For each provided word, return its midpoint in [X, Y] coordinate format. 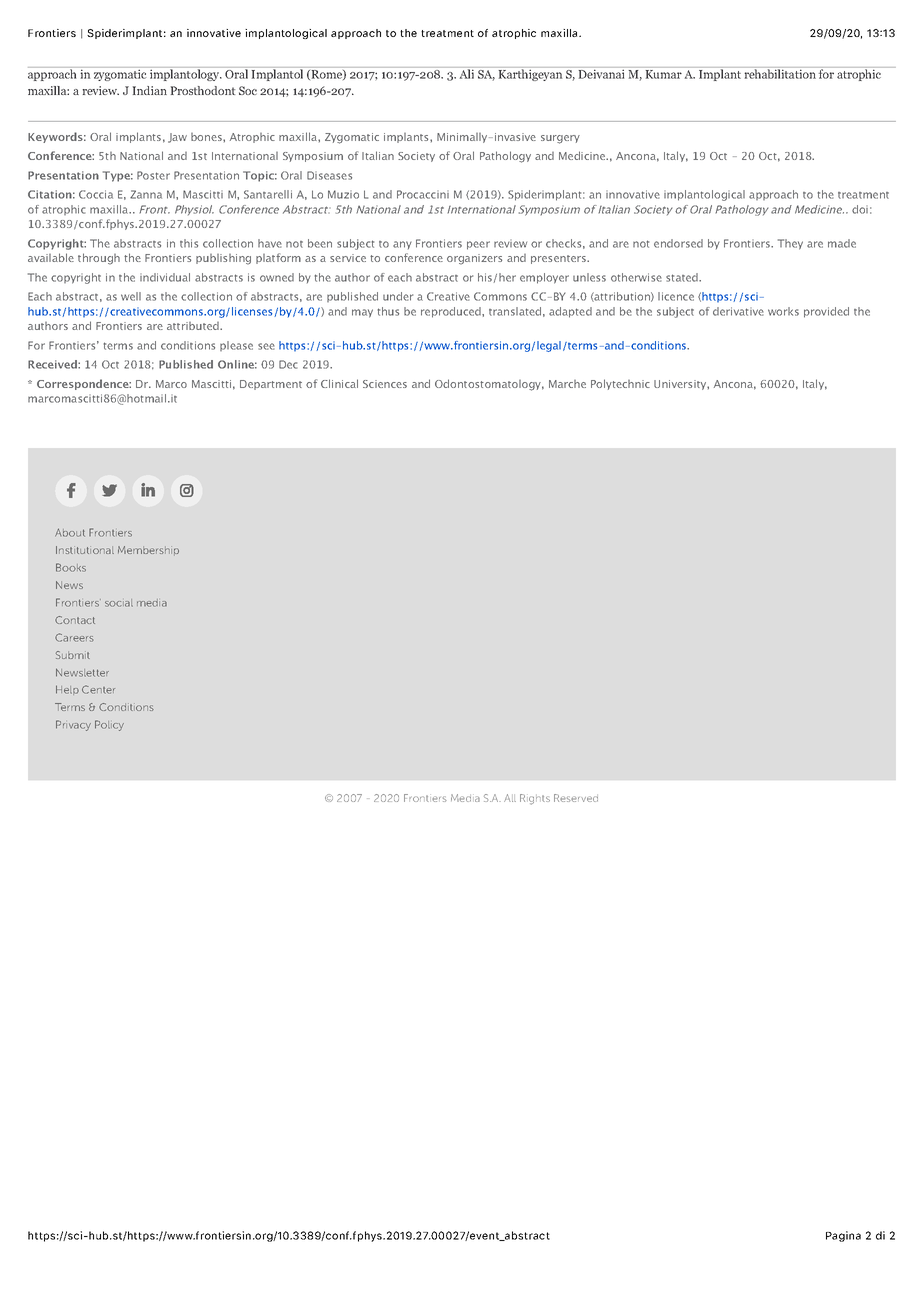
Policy [109, 725]
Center [98, 689]
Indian [150, 90]
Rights [535, 799]
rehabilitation [780, 73]
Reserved [576, 798]
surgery [560, 139]
